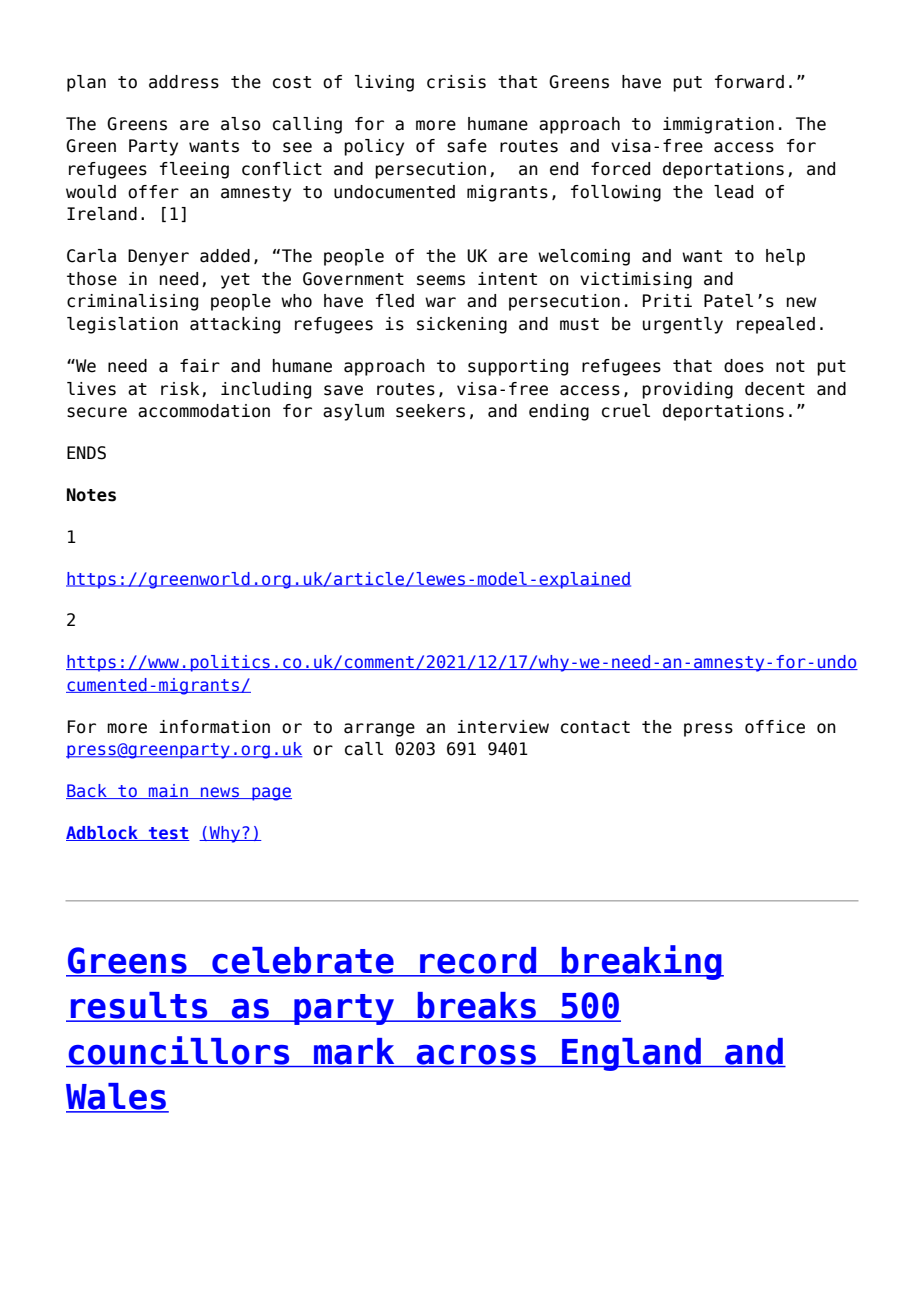  What do you see at coordinates (477, 1056) in the document?
I see `across` at bounding box center [477, 1056].
